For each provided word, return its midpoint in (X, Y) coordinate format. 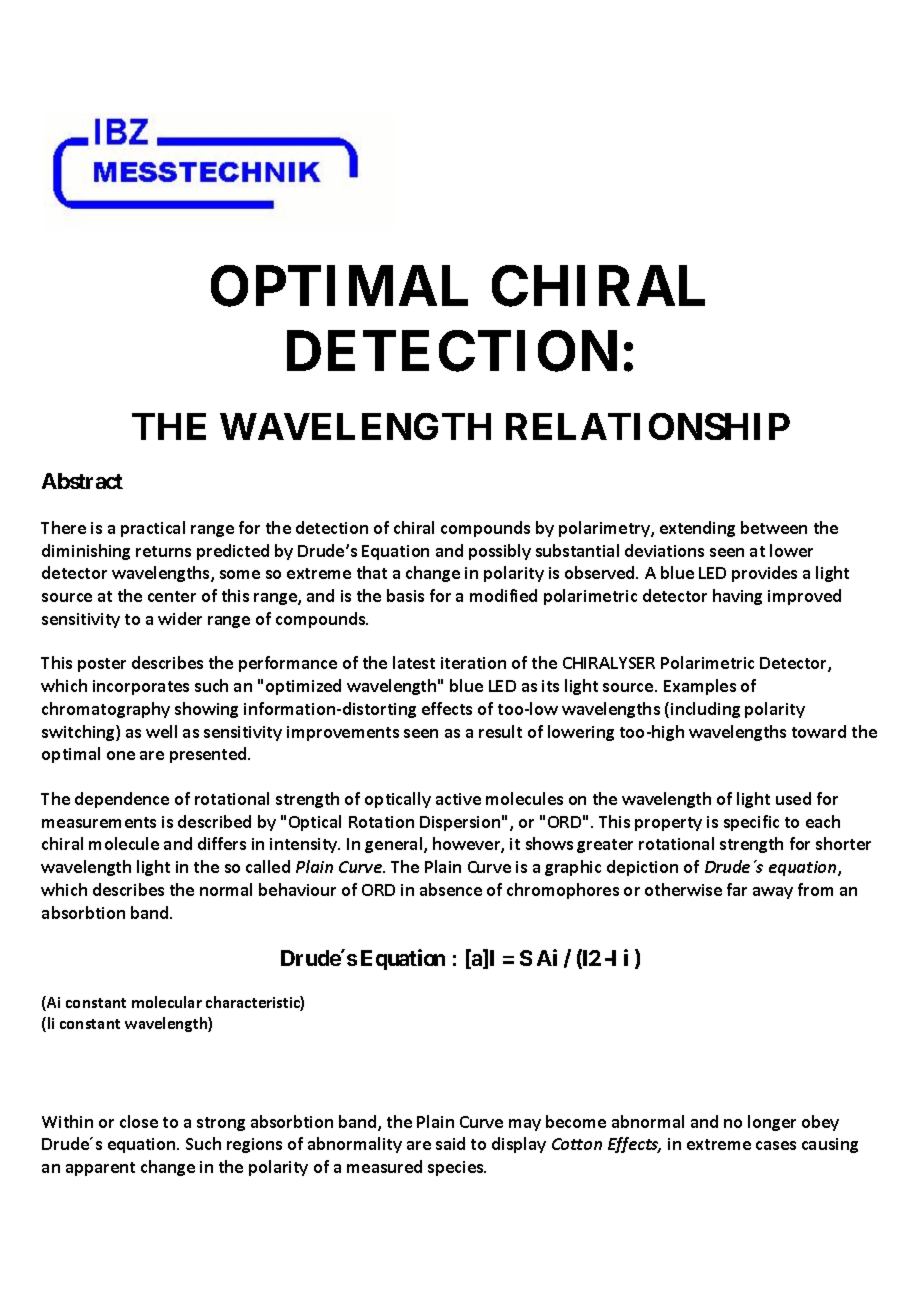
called (268, 866)
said (450, 1143)
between (774, 527)
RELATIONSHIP (648, 426)
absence (451, 889)
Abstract (82, 481)
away (773, 893)
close (139, 1121)
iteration (473, 663)
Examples (700, 687)
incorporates (141, 687)
